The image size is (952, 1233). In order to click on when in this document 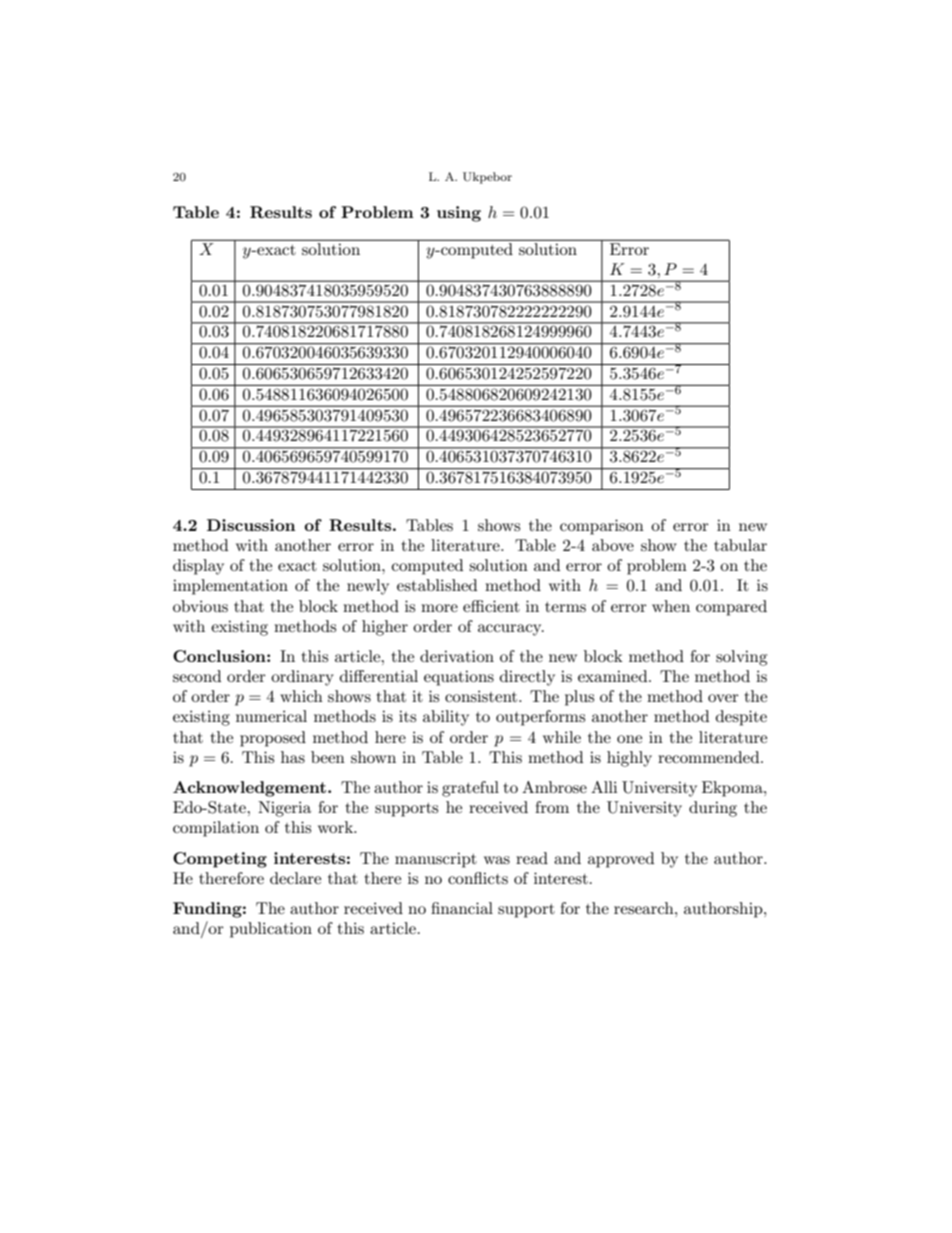, I will do `click(671, 606)`.
